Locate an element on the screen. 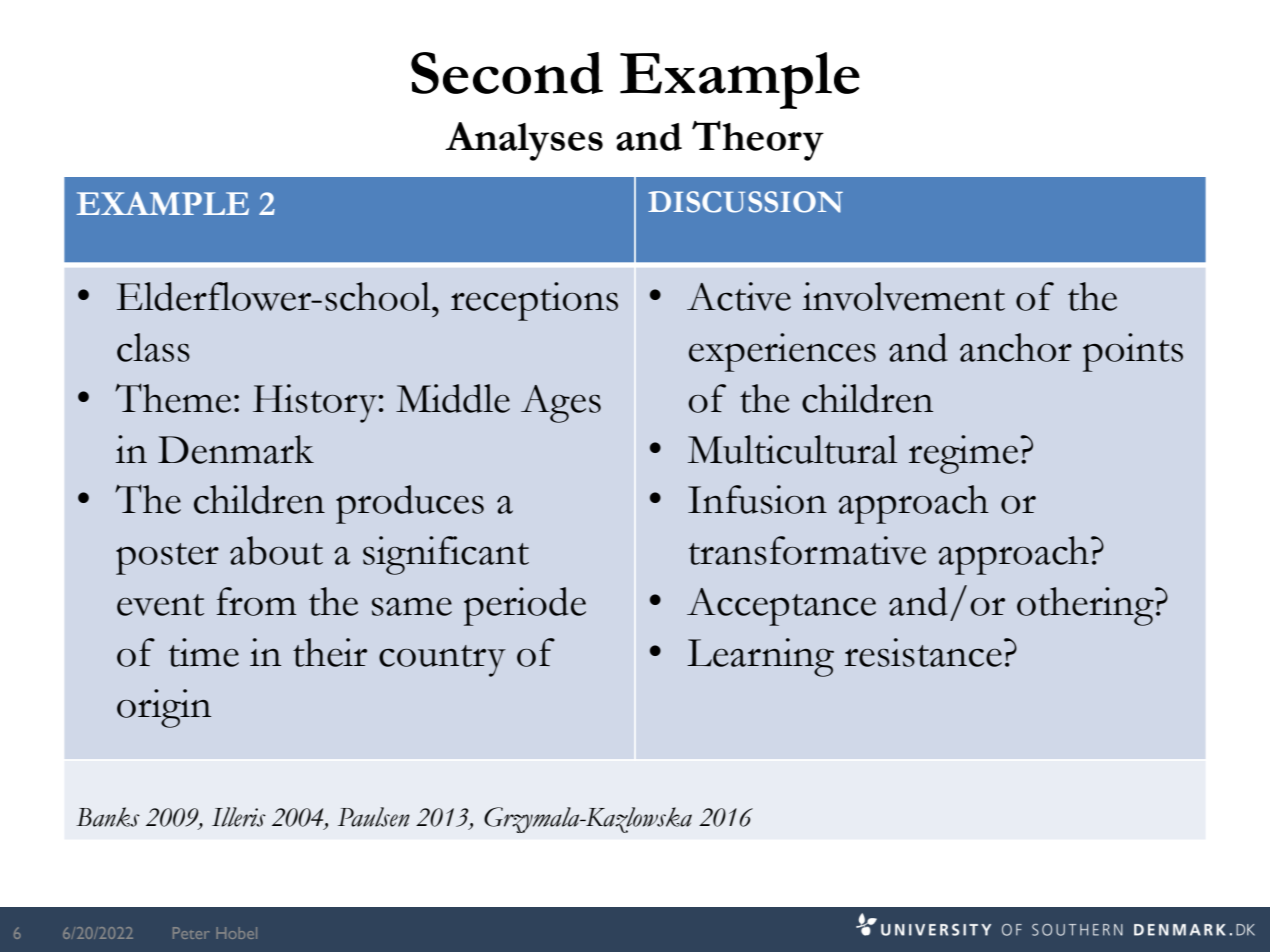 This screenshot has height=952, width=1270. Theme is located at coordinates (173, 398).
